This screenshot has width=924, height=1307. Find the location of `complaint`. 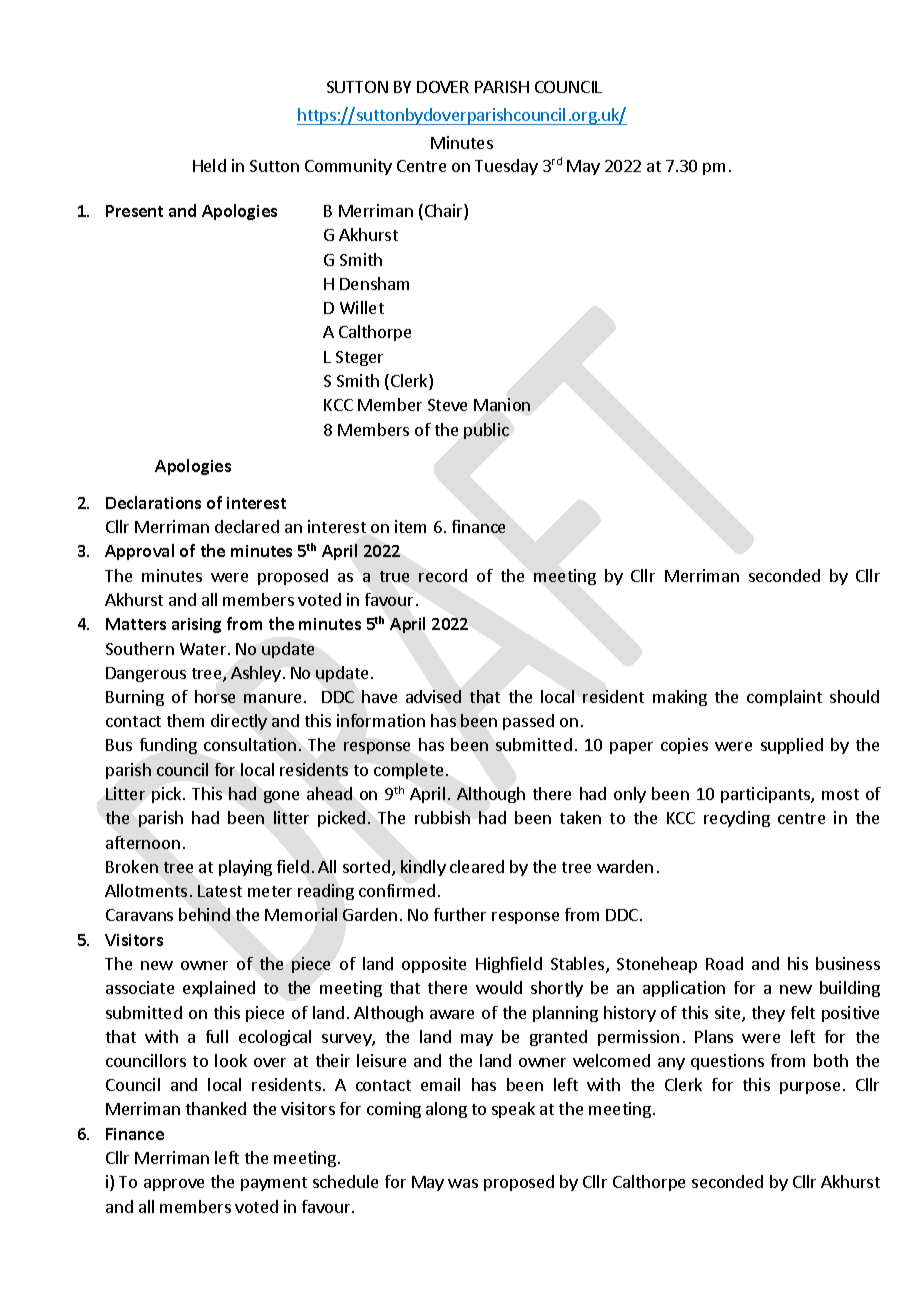

complaint is located at coordinates (784, 698).
